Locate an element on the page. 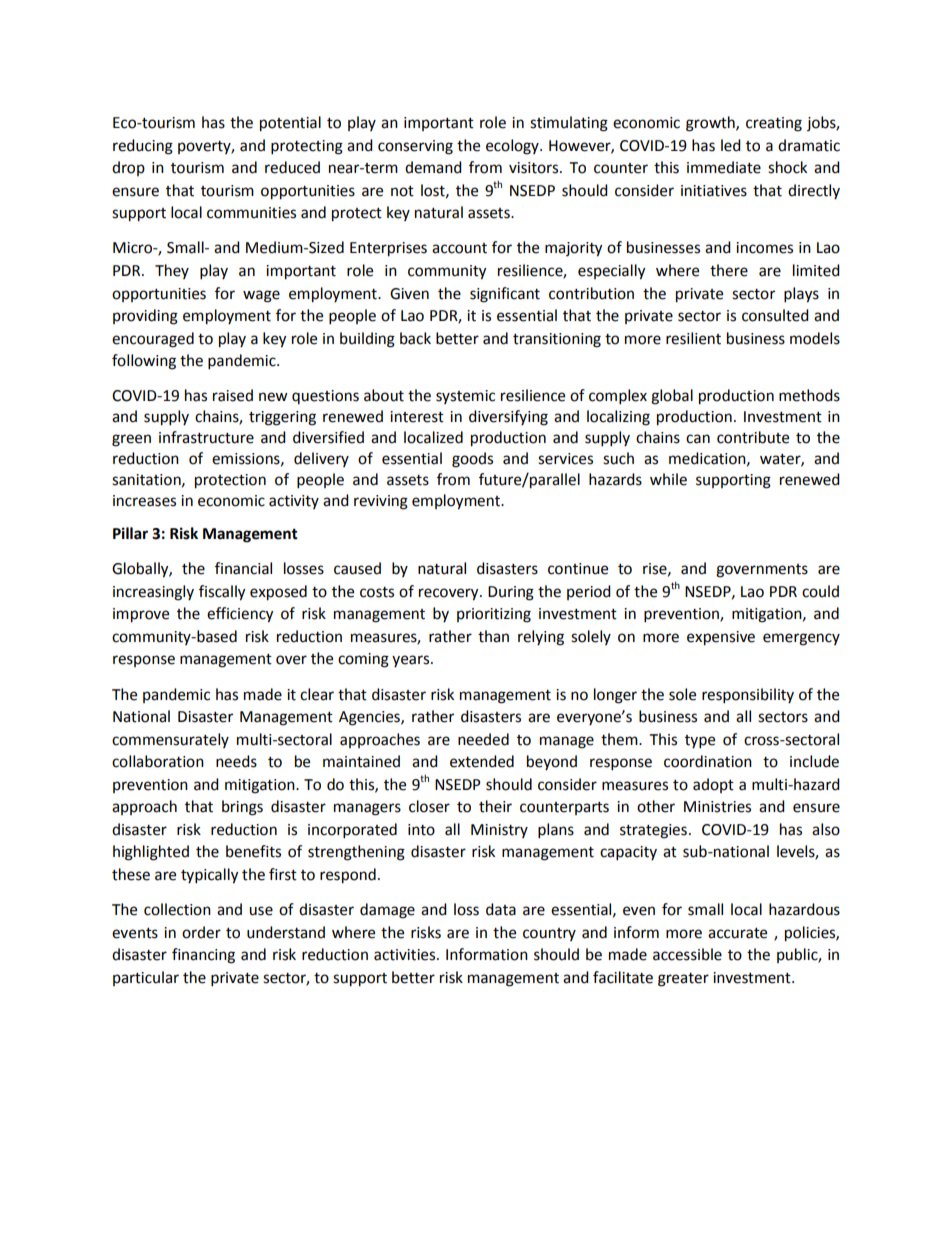  financing is located at coordinates (203, 956).
